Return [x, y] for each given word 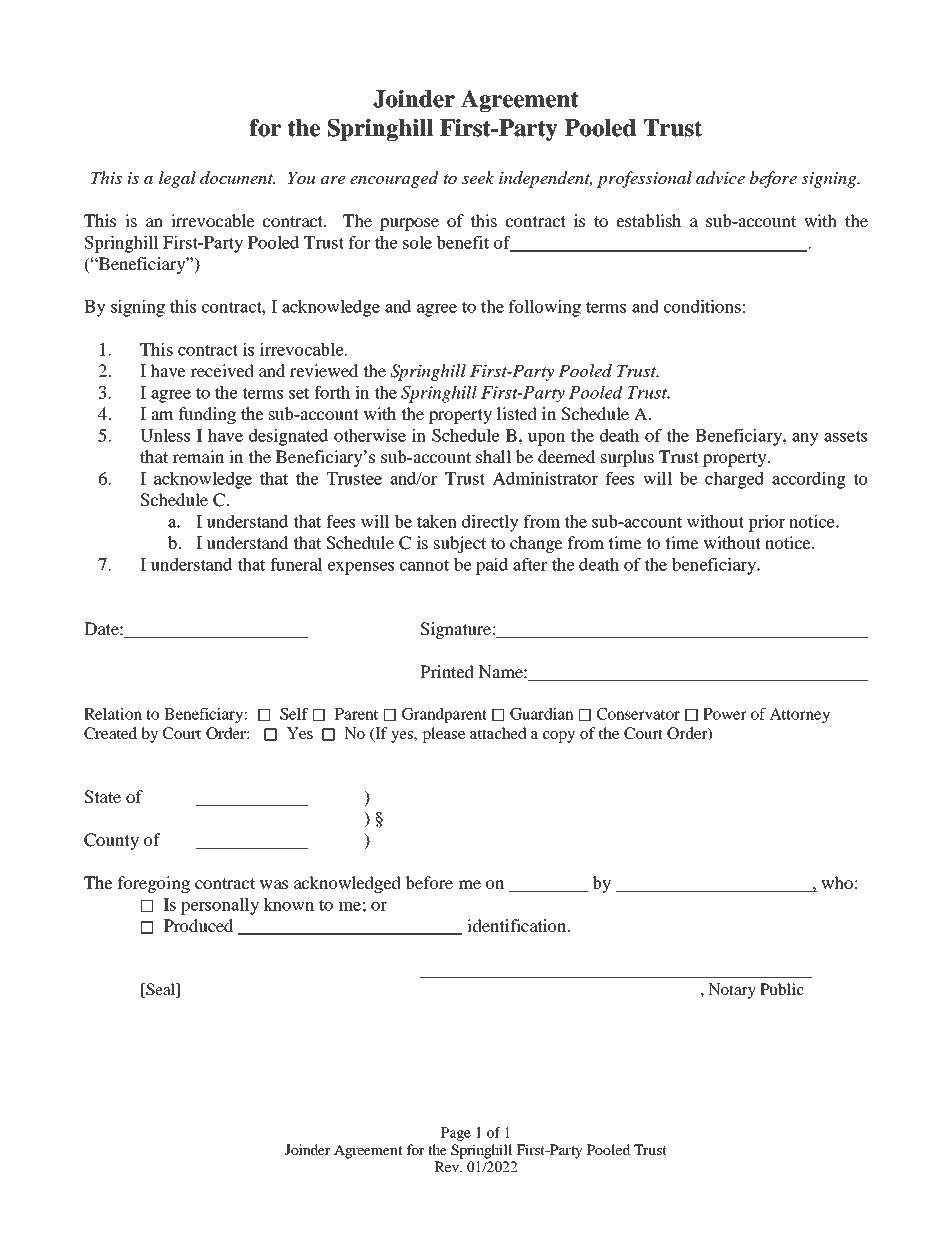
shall [493, 456]
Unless [165, 435]
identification [518, 925]
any [805, 439]
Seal [160, 990]
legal [177, 179]
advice [720, 178]
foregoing [154, 884]
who [837, 882]
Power [724, 714]
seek [478, 177]
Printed [447, 671]
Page [455, 1134]
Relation [113, 714]
